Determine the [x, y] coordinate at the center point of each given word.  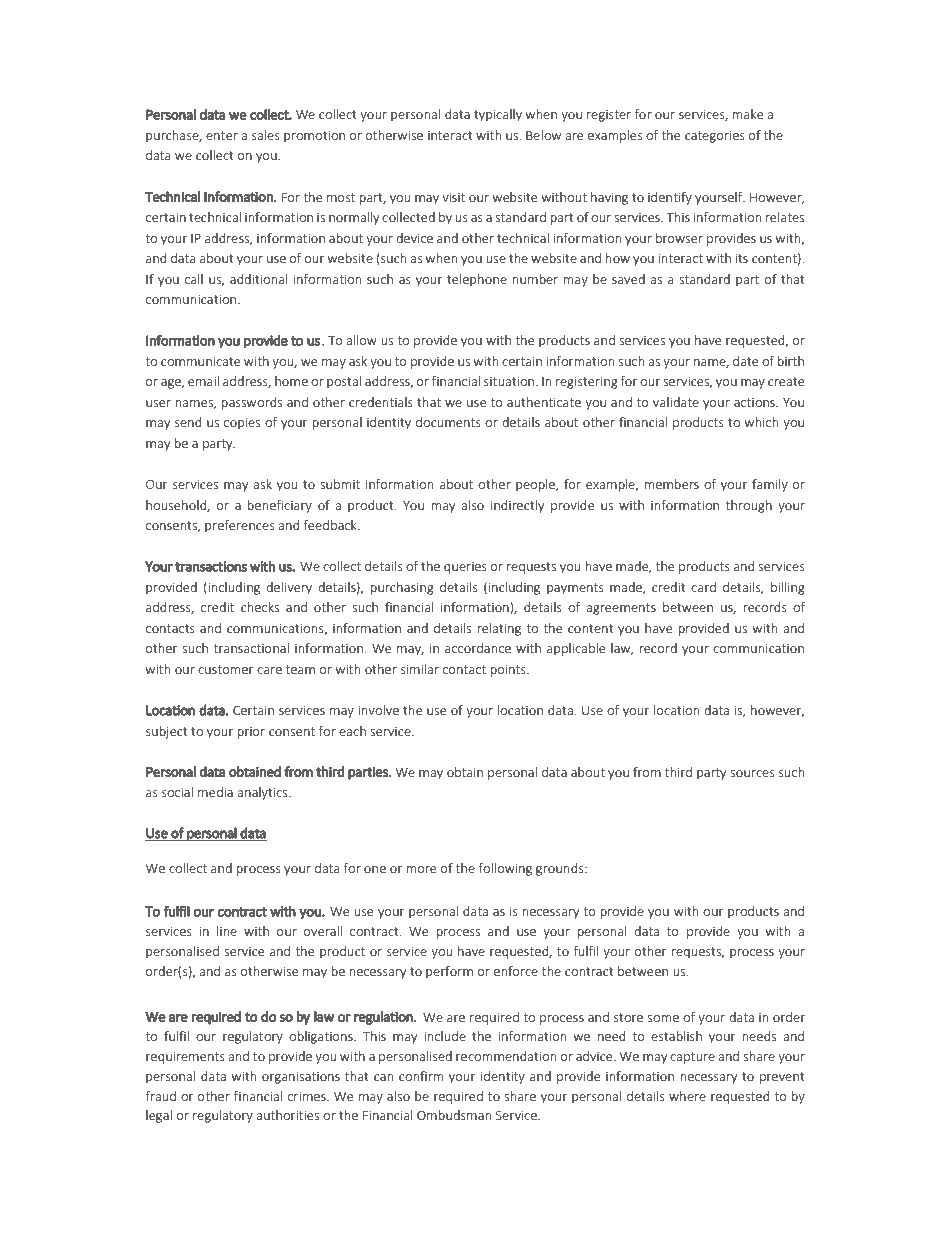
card [703, 587]
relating [499, 629]
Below [543, 135]
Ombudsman [454, 1115]
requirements [185, 1057]
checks [260, 607]
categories [715, 136]
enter [222, 135]
